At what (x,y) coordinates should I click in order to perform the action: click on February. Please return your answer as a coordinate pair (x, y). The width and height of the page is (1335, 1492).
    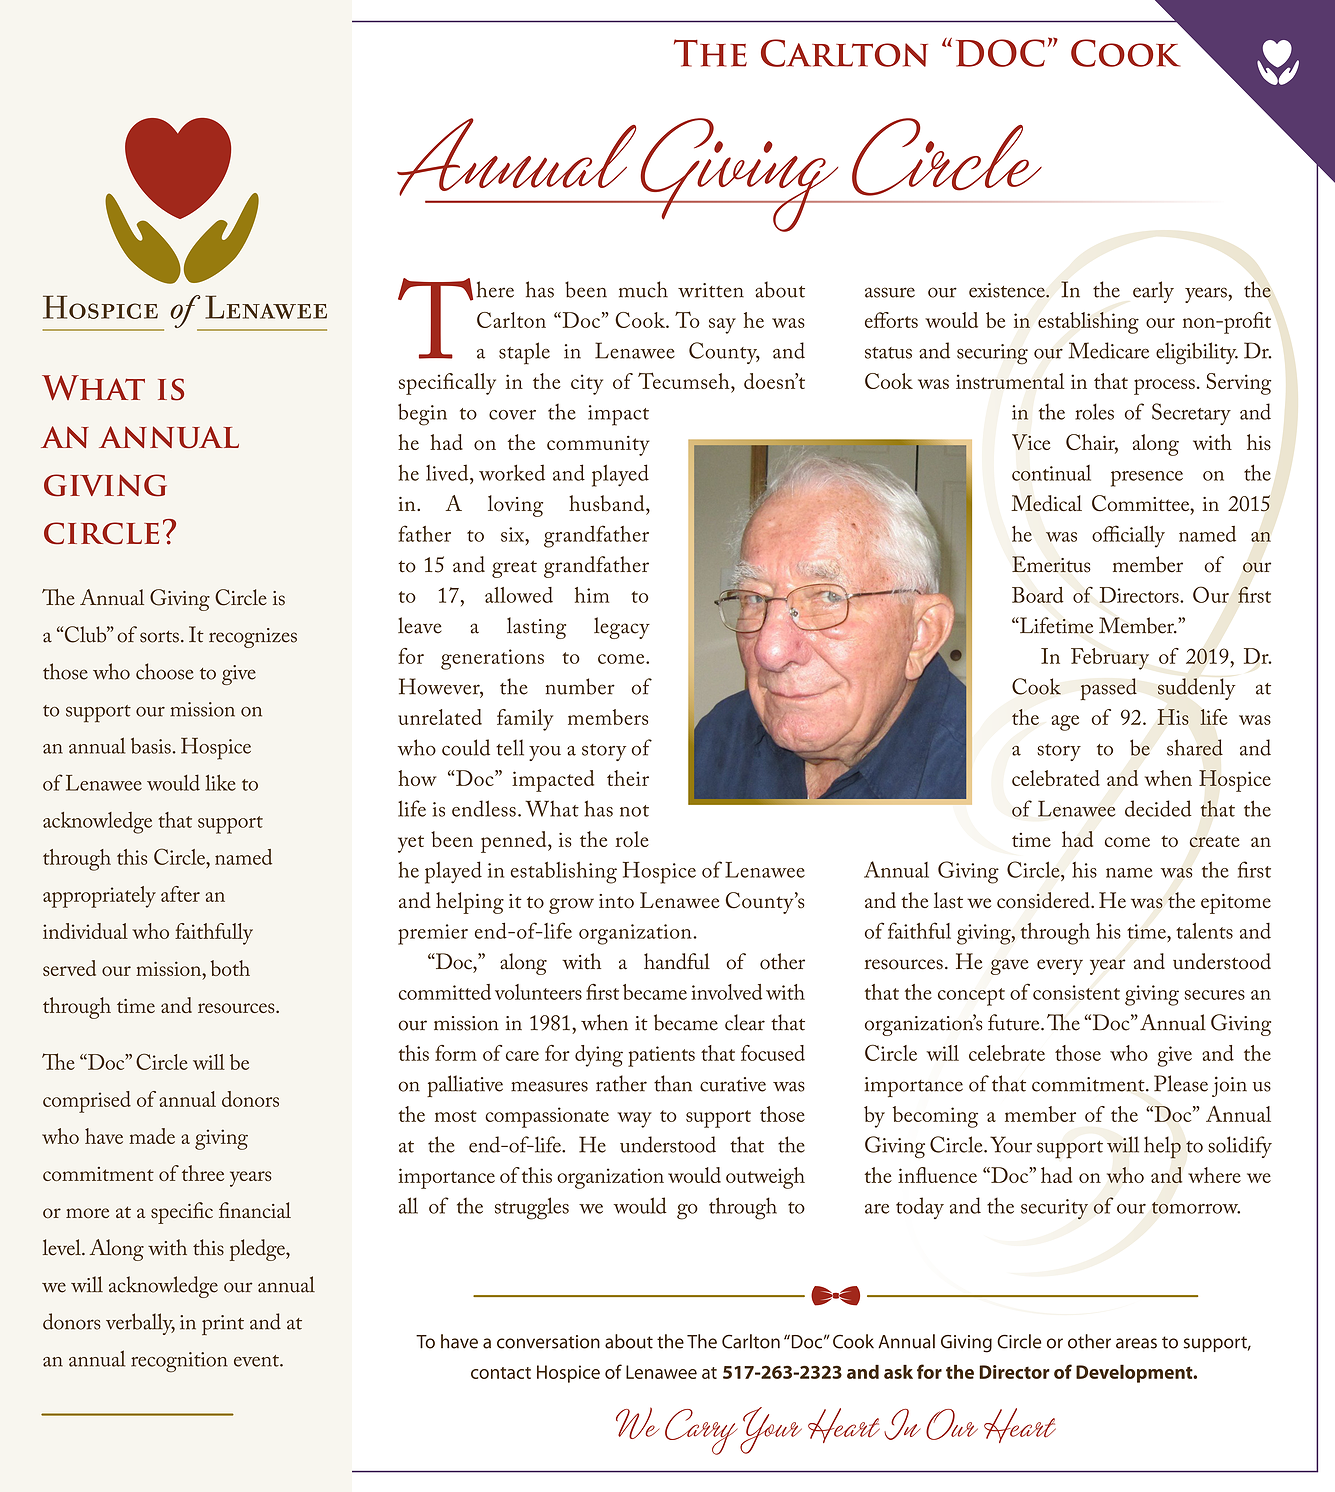
    Looking at the image, I should click on (1110, 659).
